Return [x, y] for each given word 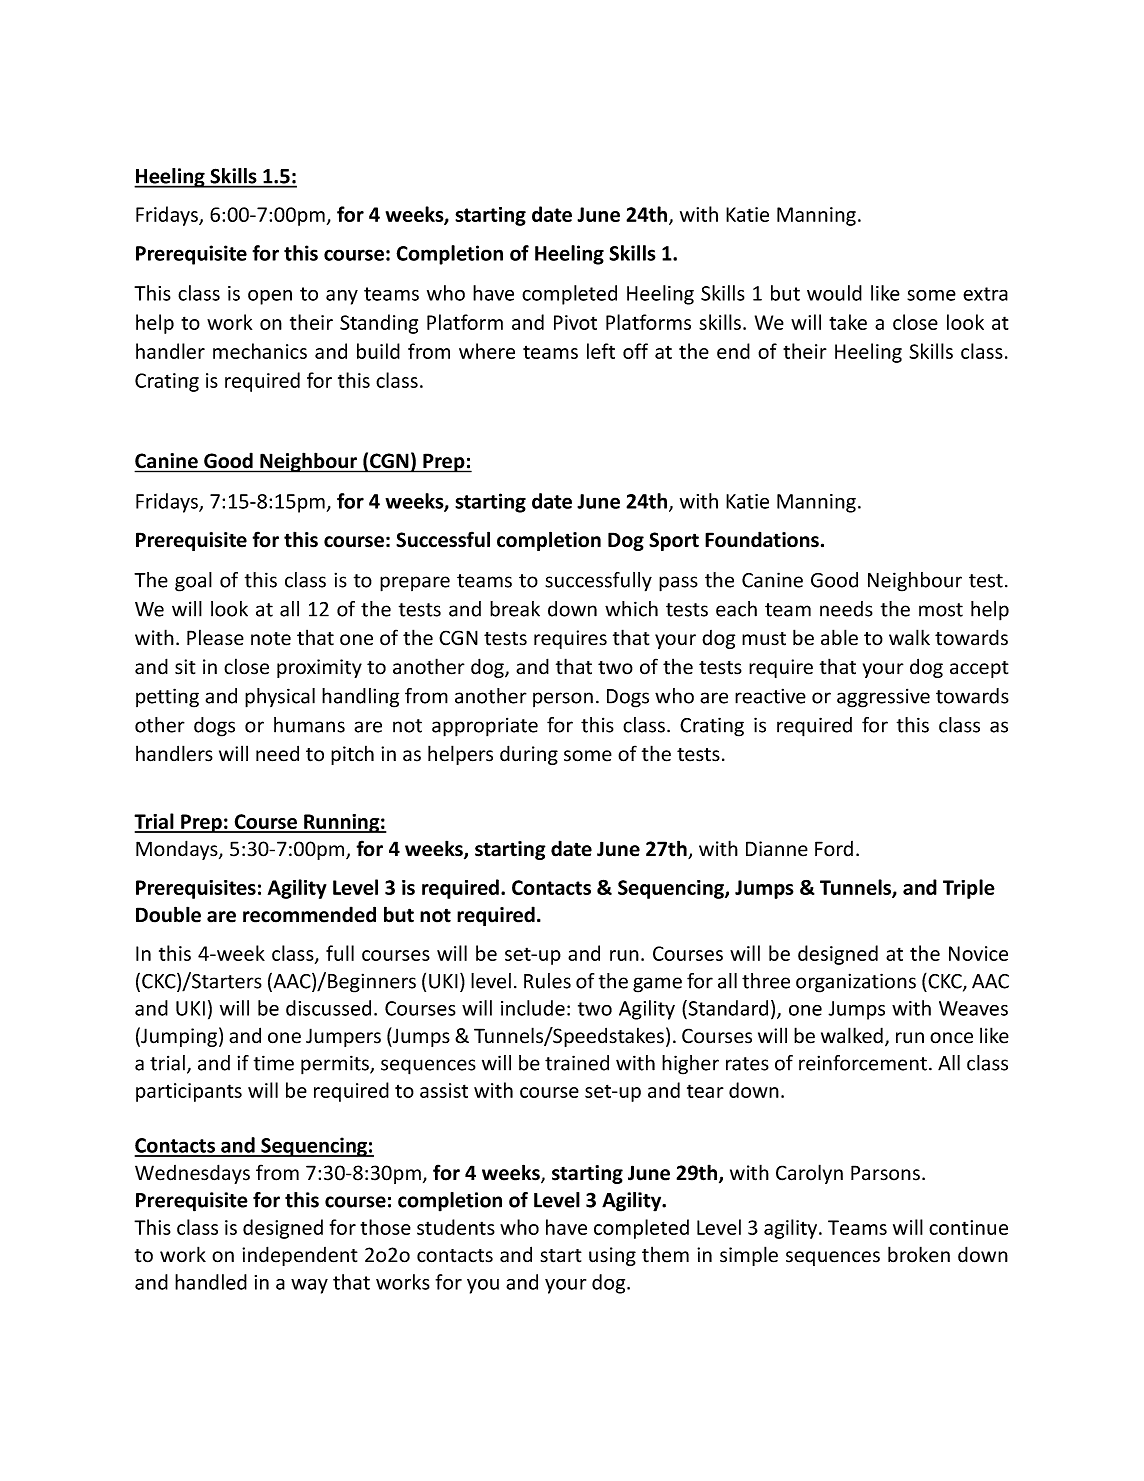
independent [300, 1256]
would [834, 293]
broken [919, 1254]
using [612, 1256]
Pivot [575, 322]
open [270, 297]
